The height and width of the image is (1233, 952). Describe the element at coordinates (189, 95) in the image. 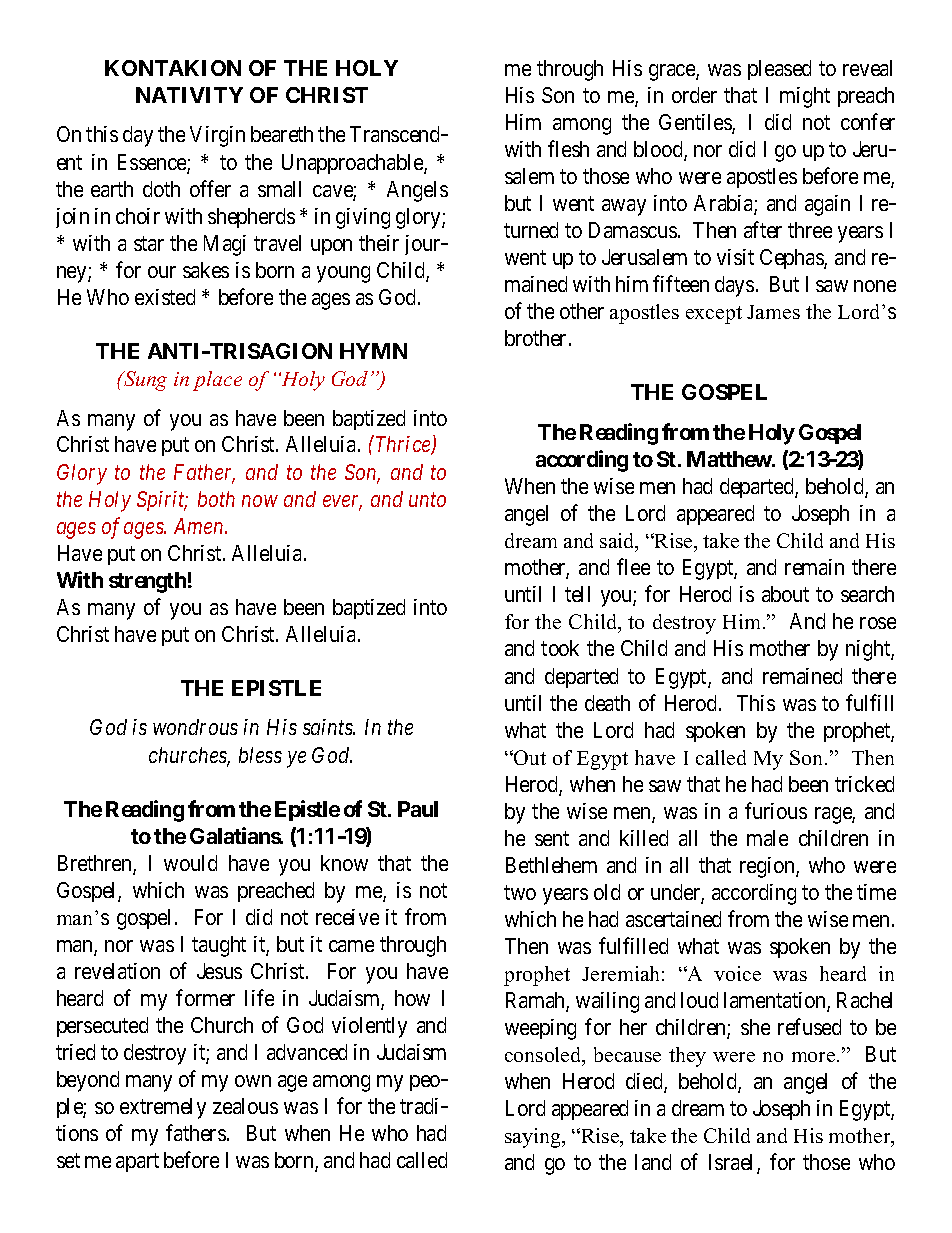

I see `NATIVITY` at that location.
